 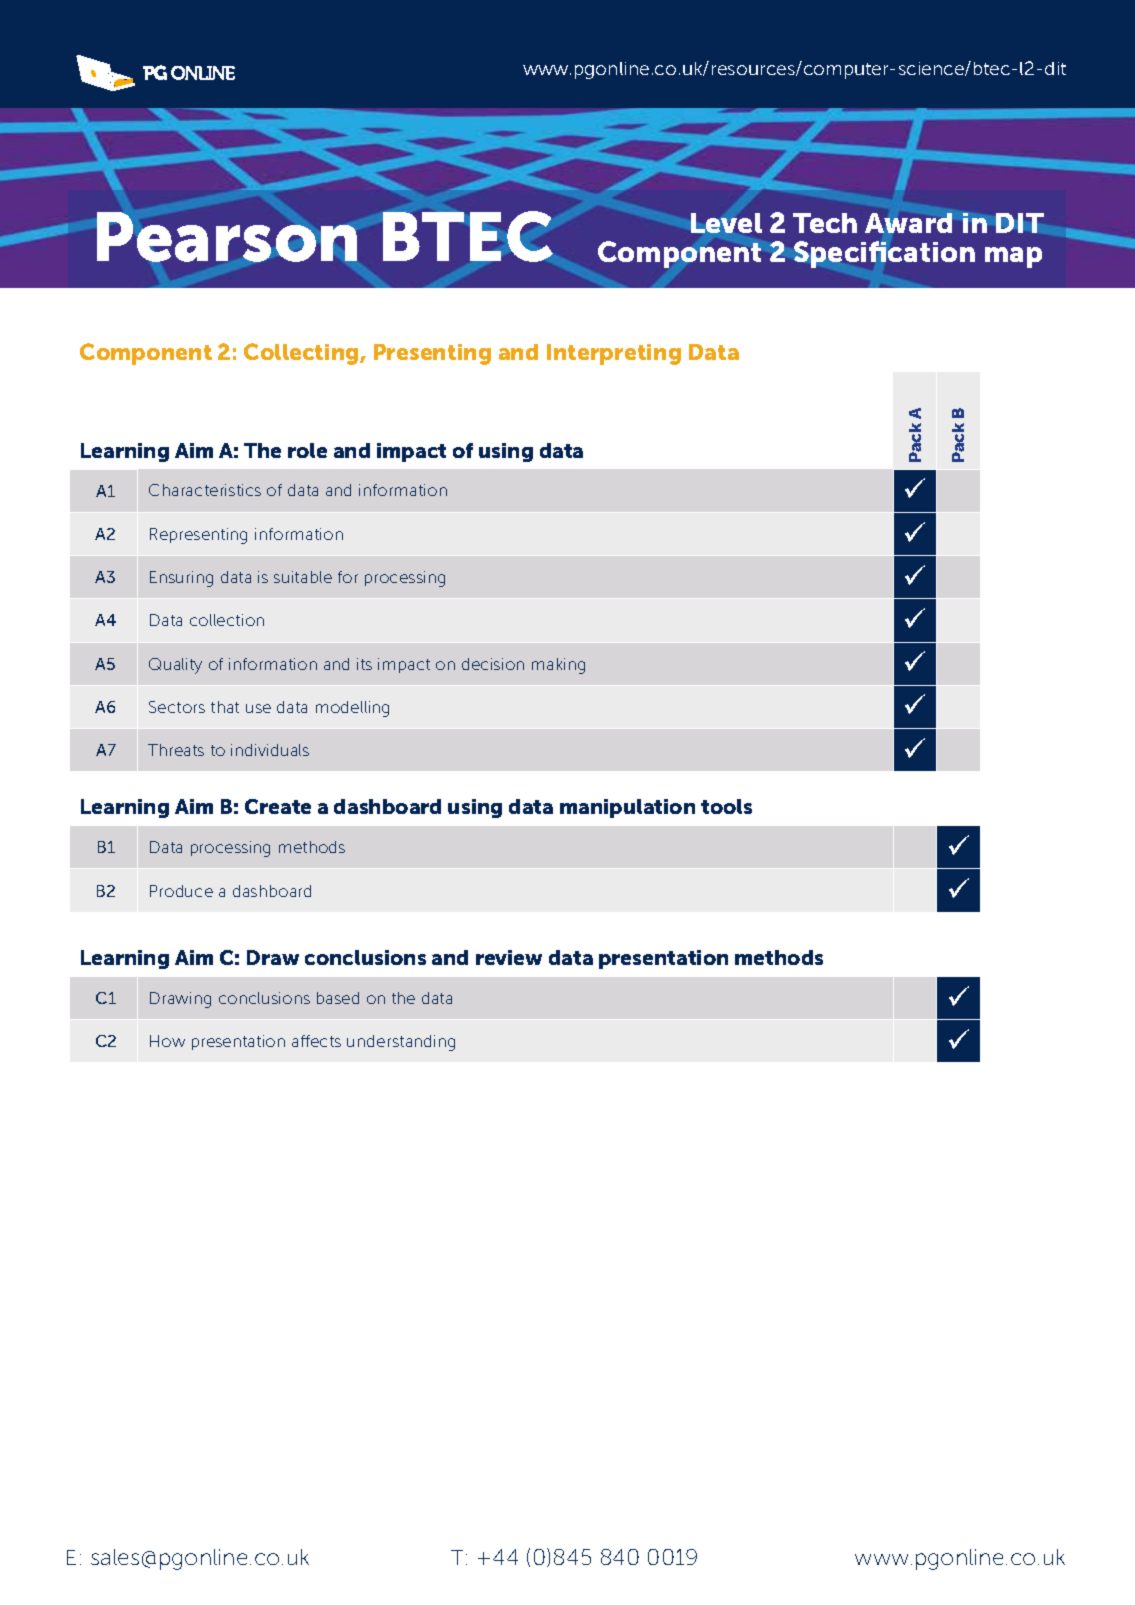 I want to click on affects, so click(x=316, y=1041).
